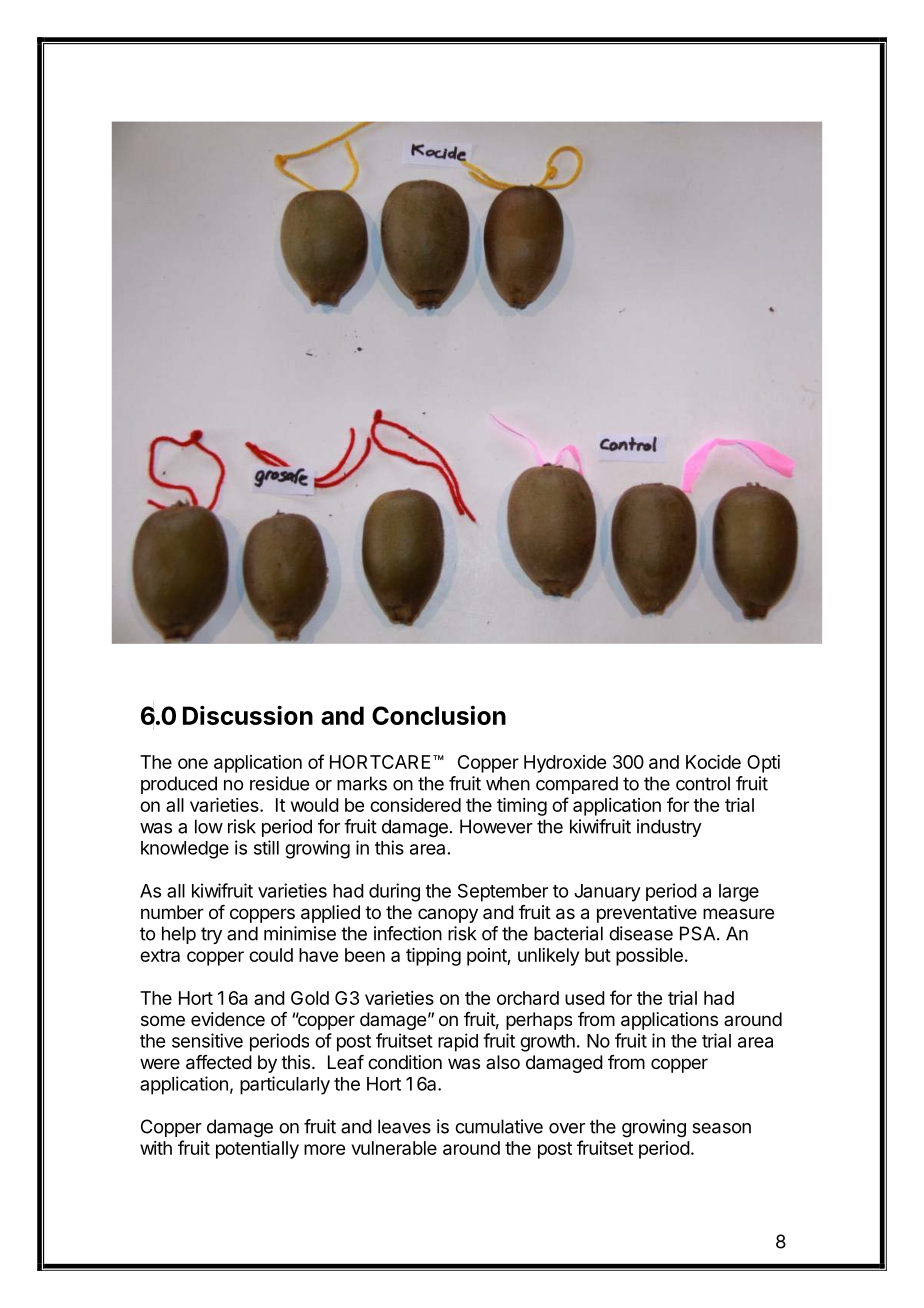  Describe the element at coordinates (528, 998) in the image. I see `orchard` at that location.
